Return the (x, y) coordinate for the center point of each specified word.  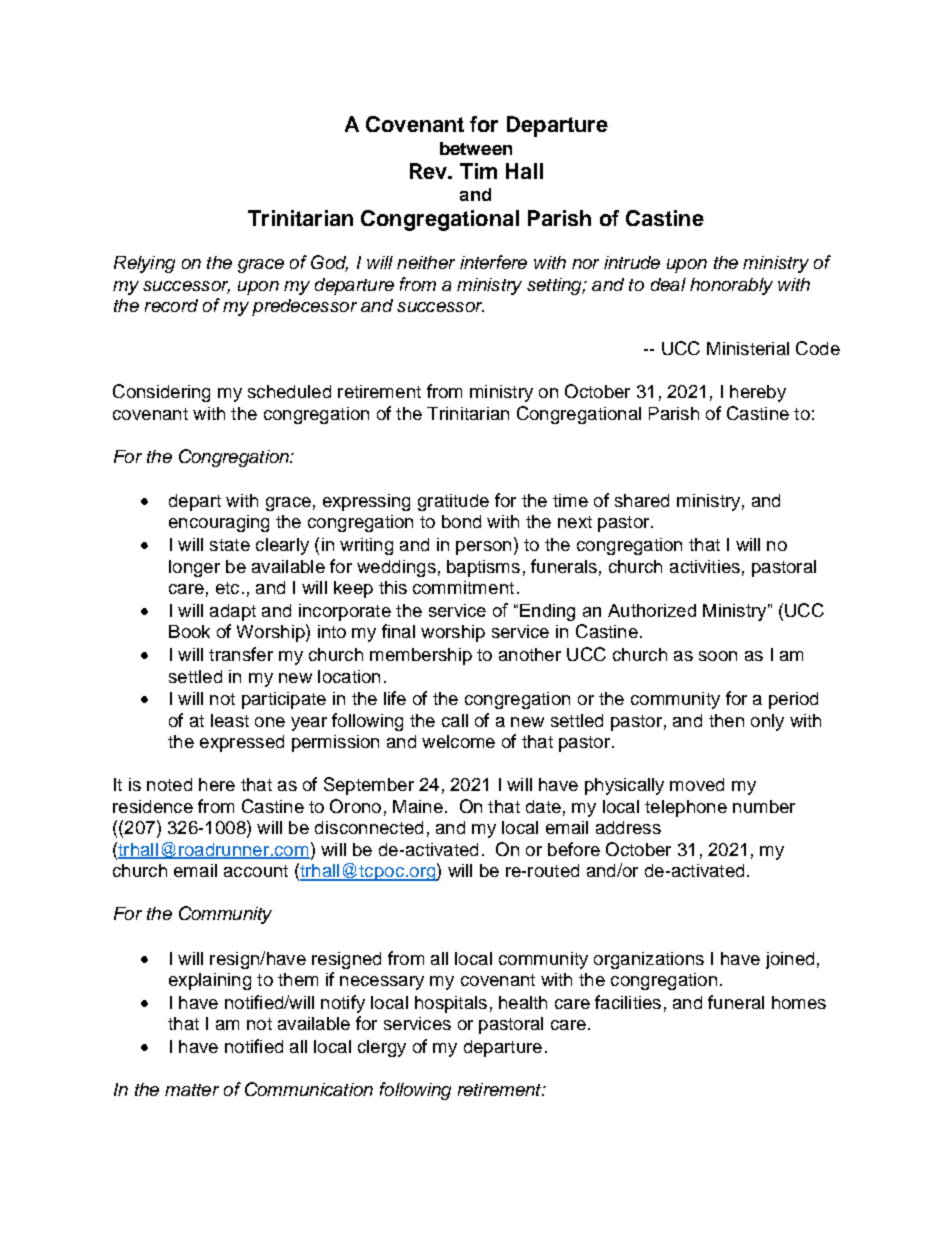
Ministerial (748, 348)
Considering (161, 393)
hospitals (451, 1004)
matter (192, 1090)
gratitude (453, 502)
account (256, 871)
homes (799, 1002)
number (764, 806)
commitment (463, 587)
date (543, 806)
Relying (144, 264)
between (476, 148)
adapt (233, 612)
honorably (731, 286)
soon (718, 656)
